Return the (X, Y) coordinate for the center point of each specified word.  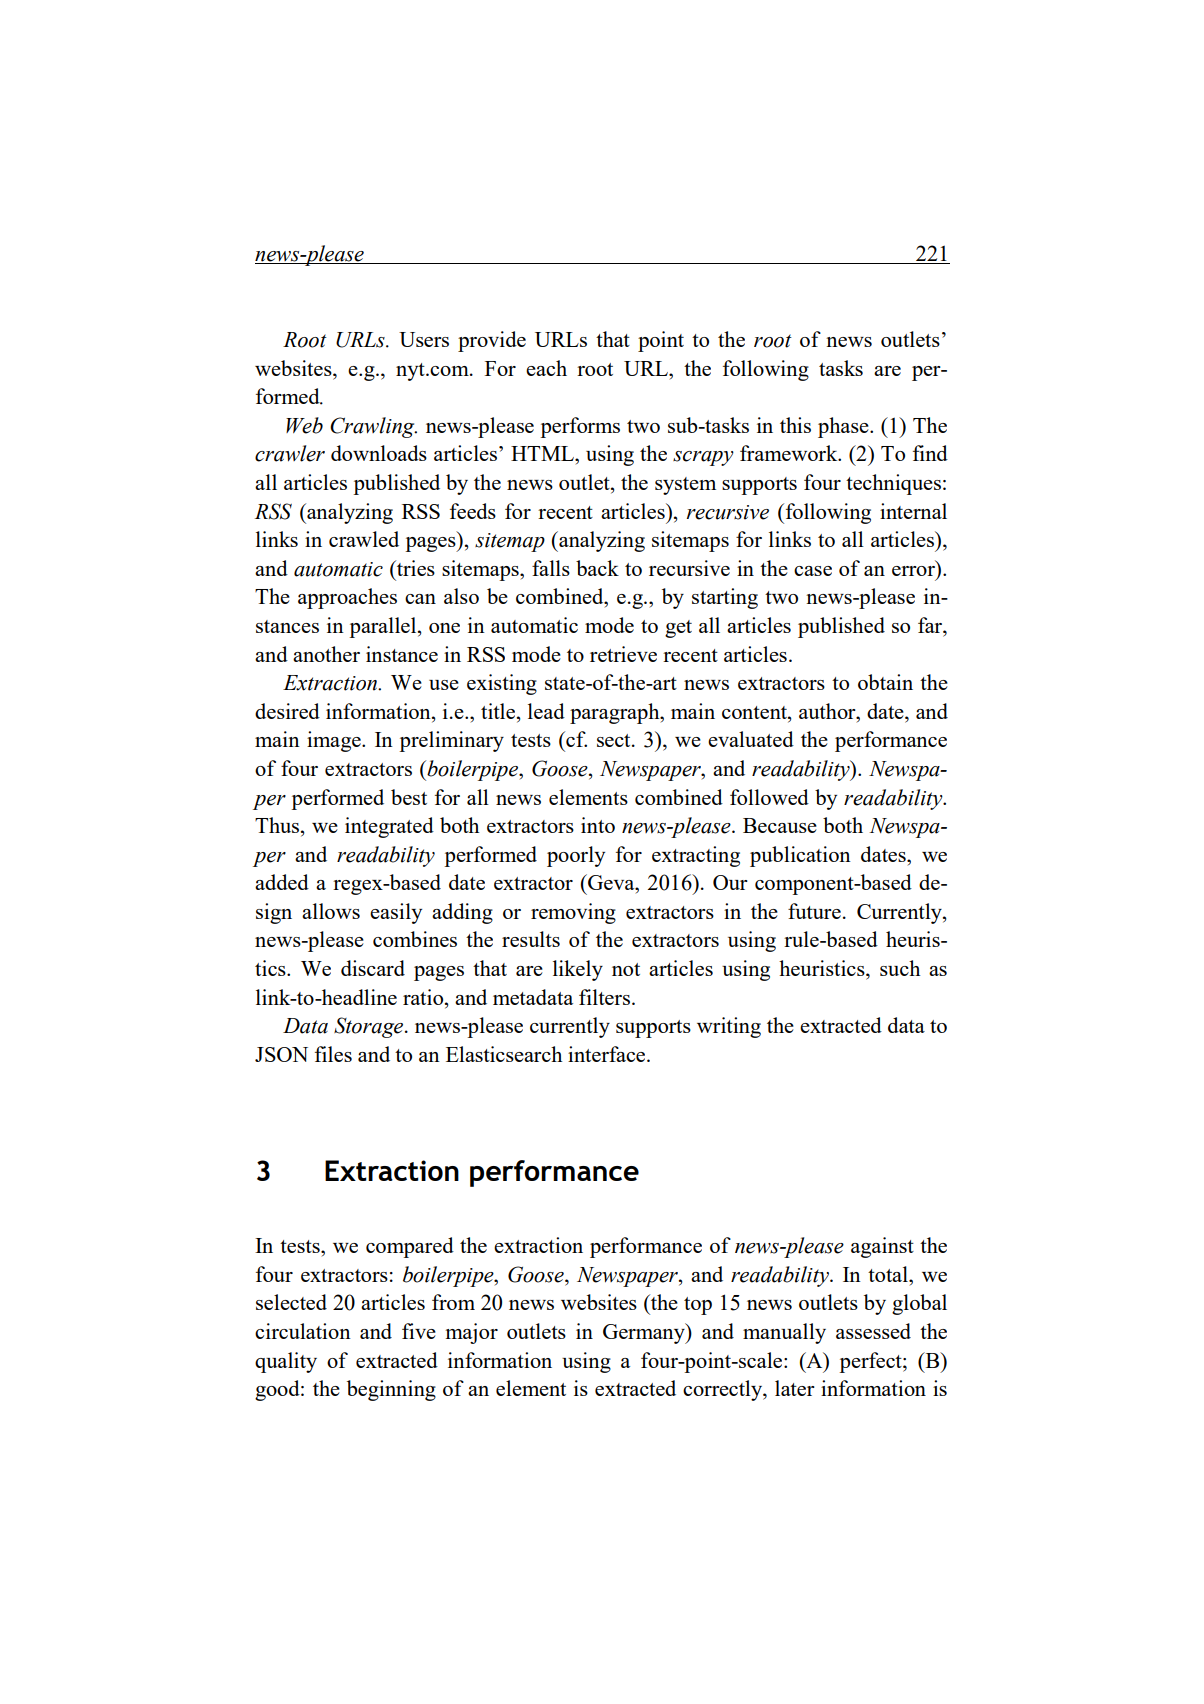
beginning (391, 1390)
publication (800, 856)
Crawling (373, 427)
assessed (873, 1331)
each (546, 368)
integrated (389, 827)
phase (844, 427)
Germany (645, 1333)
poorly (576, 856)
